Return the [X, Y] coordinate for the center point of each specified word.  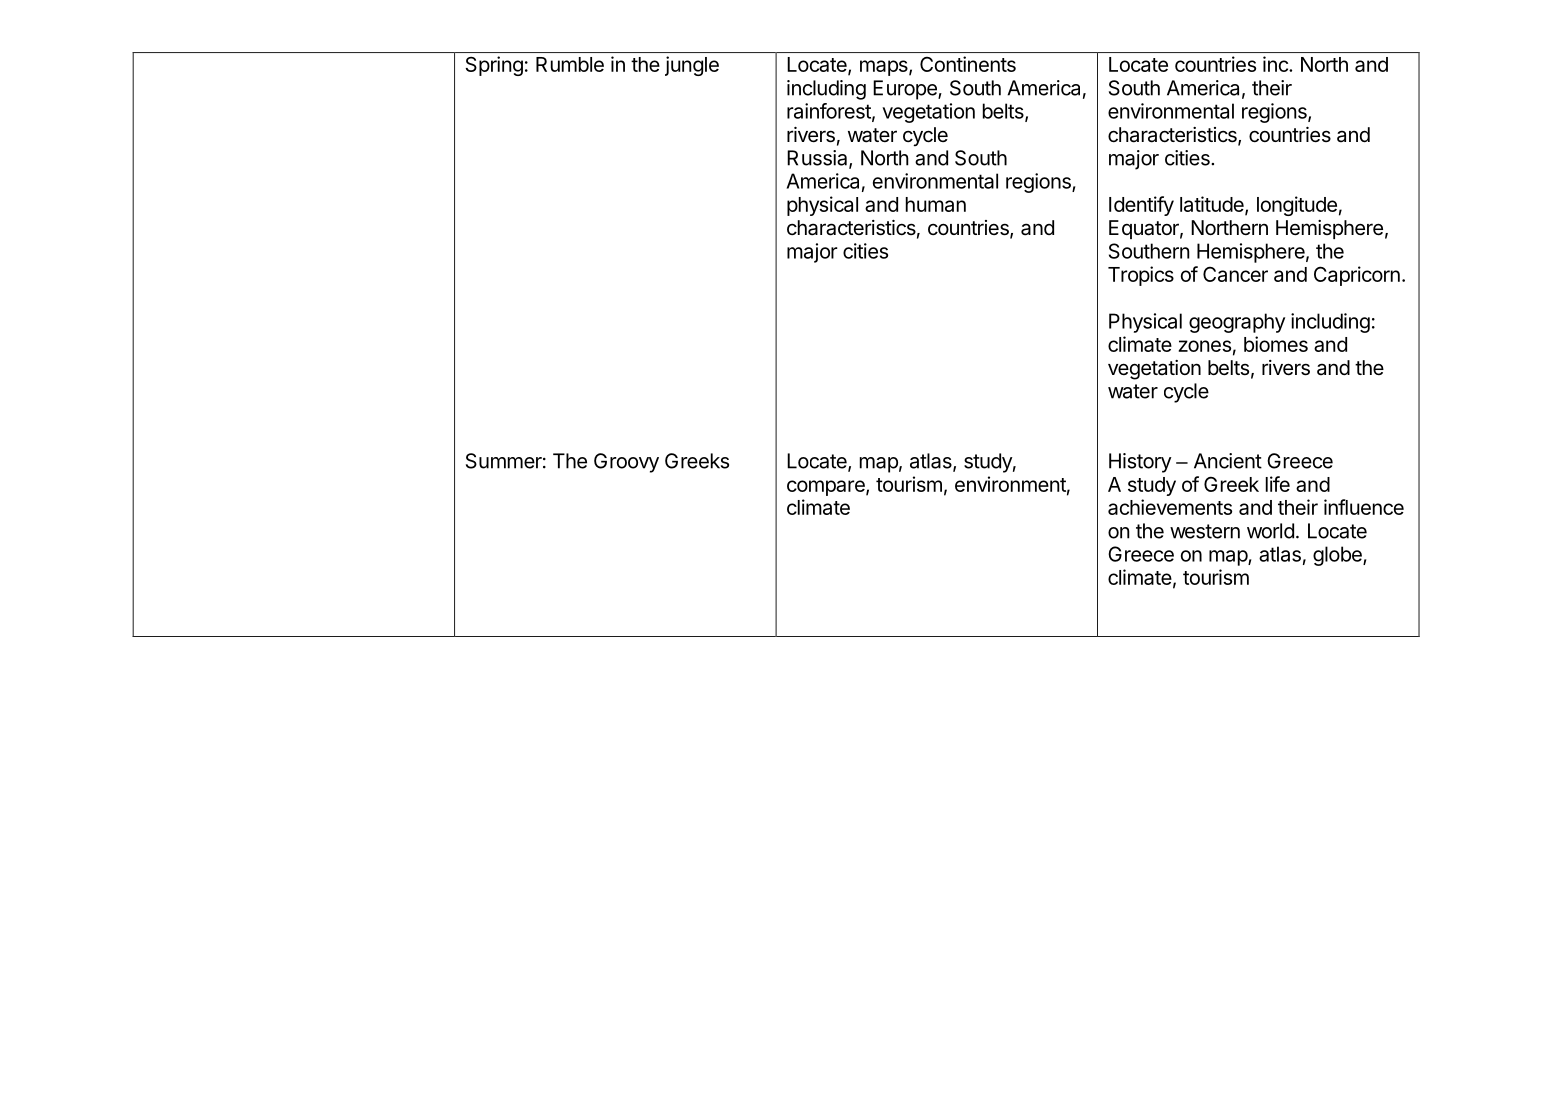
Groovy [626, 463]
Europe [906, 90]
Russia [818, 159]
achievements [1170, 507]
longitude [1297, 206]
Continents [968, 64]
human [936, 204]
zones [1205, 346]
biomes [1276, 344]
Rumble [570, 64]
